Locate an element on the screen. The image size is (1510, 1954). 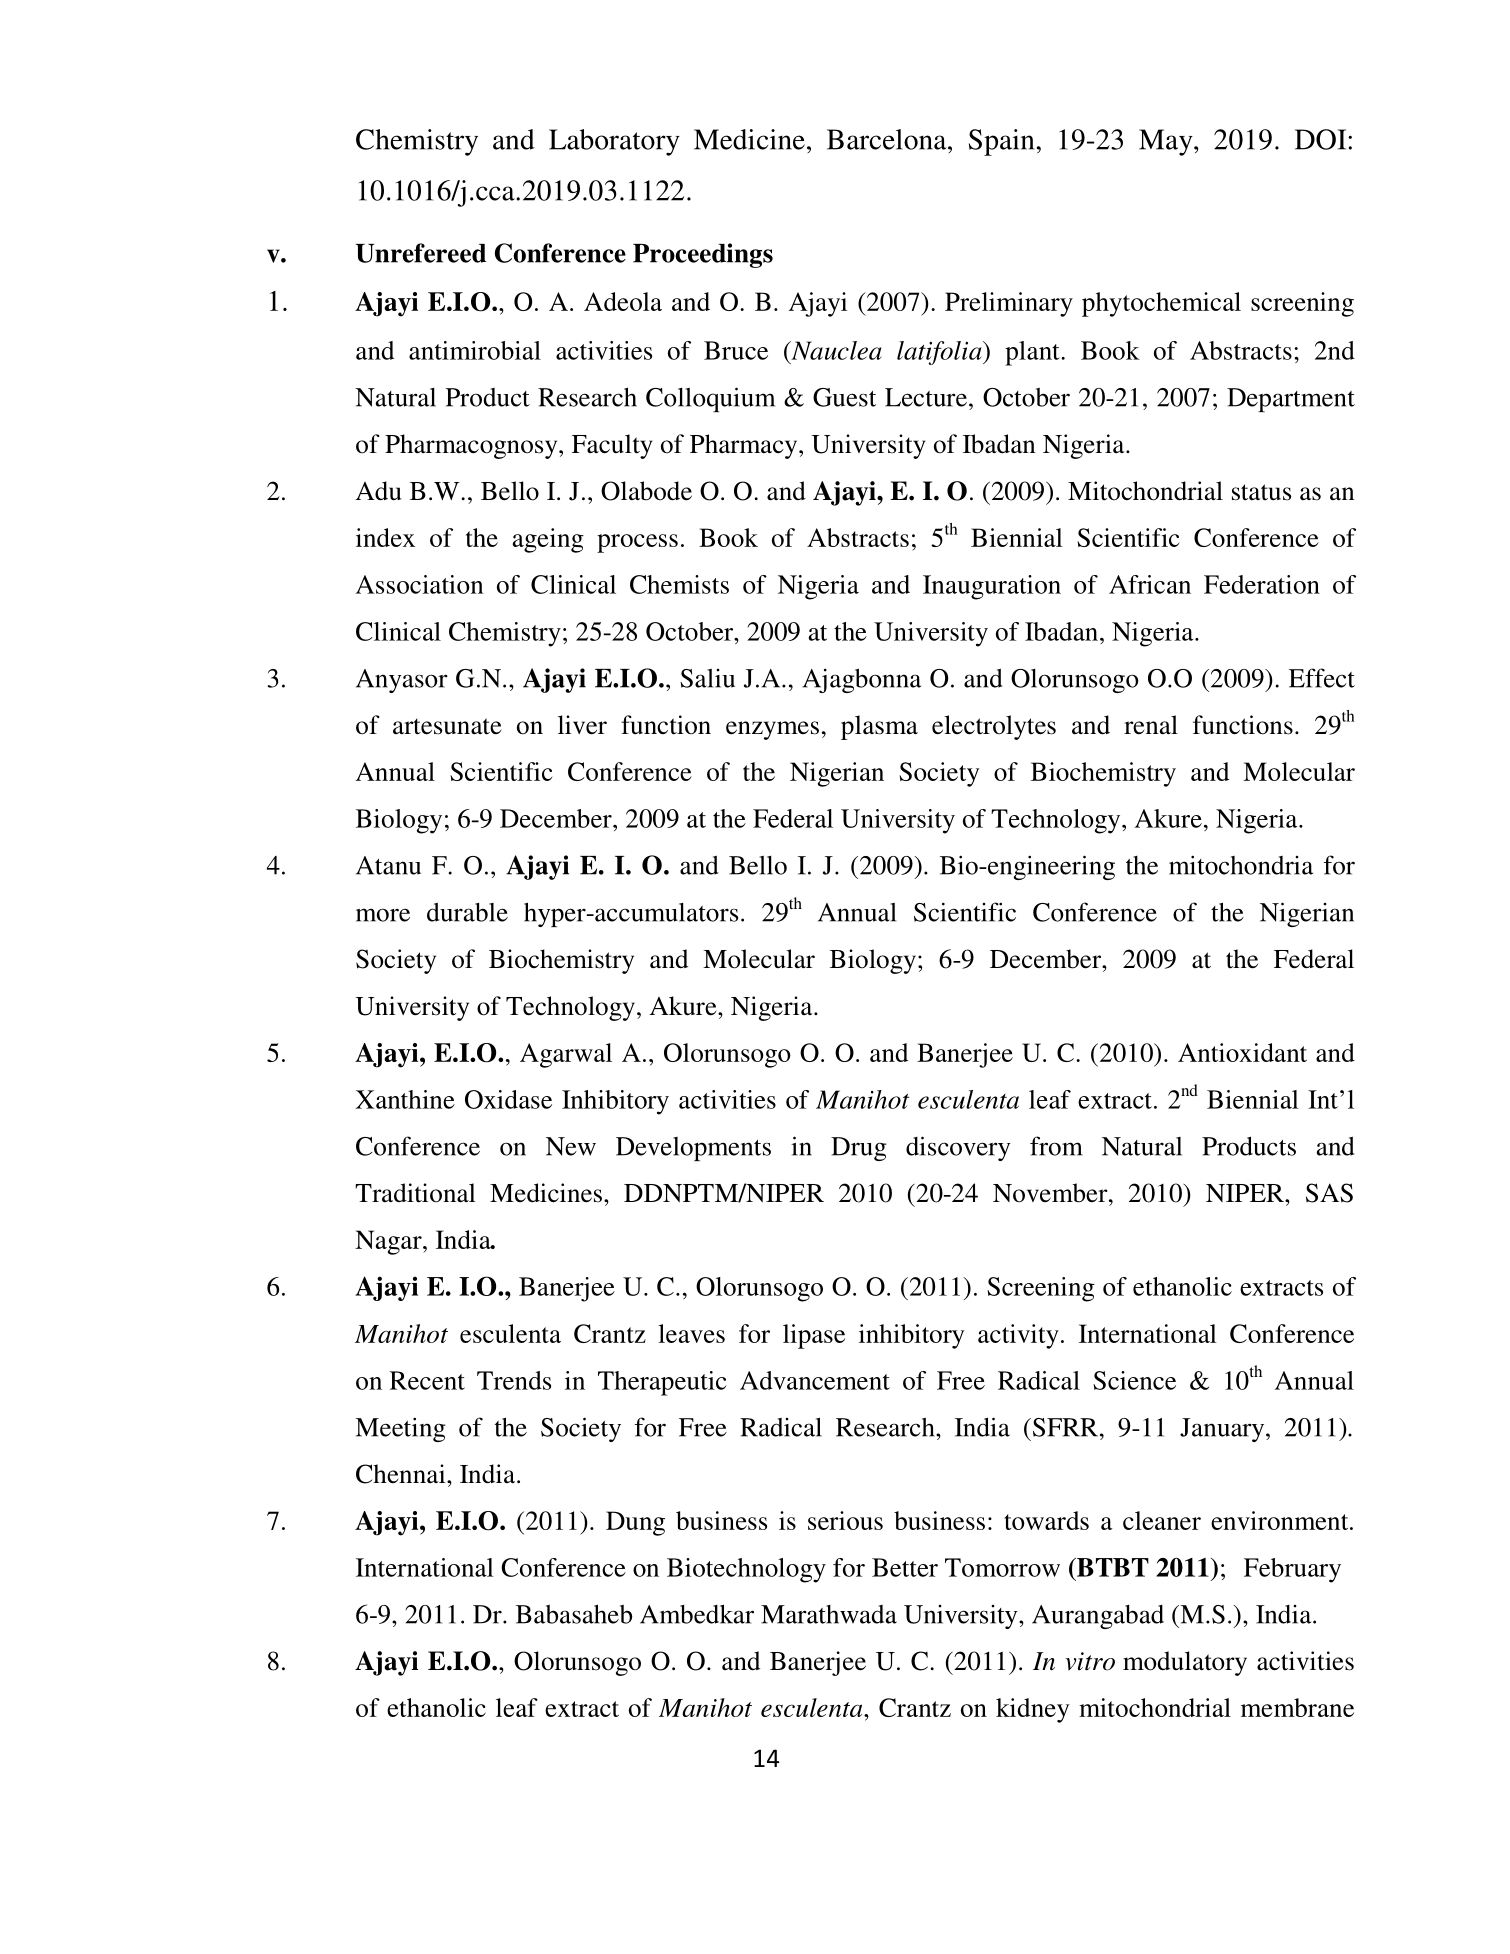
Traditional is located at coordinates (415, 1193).
